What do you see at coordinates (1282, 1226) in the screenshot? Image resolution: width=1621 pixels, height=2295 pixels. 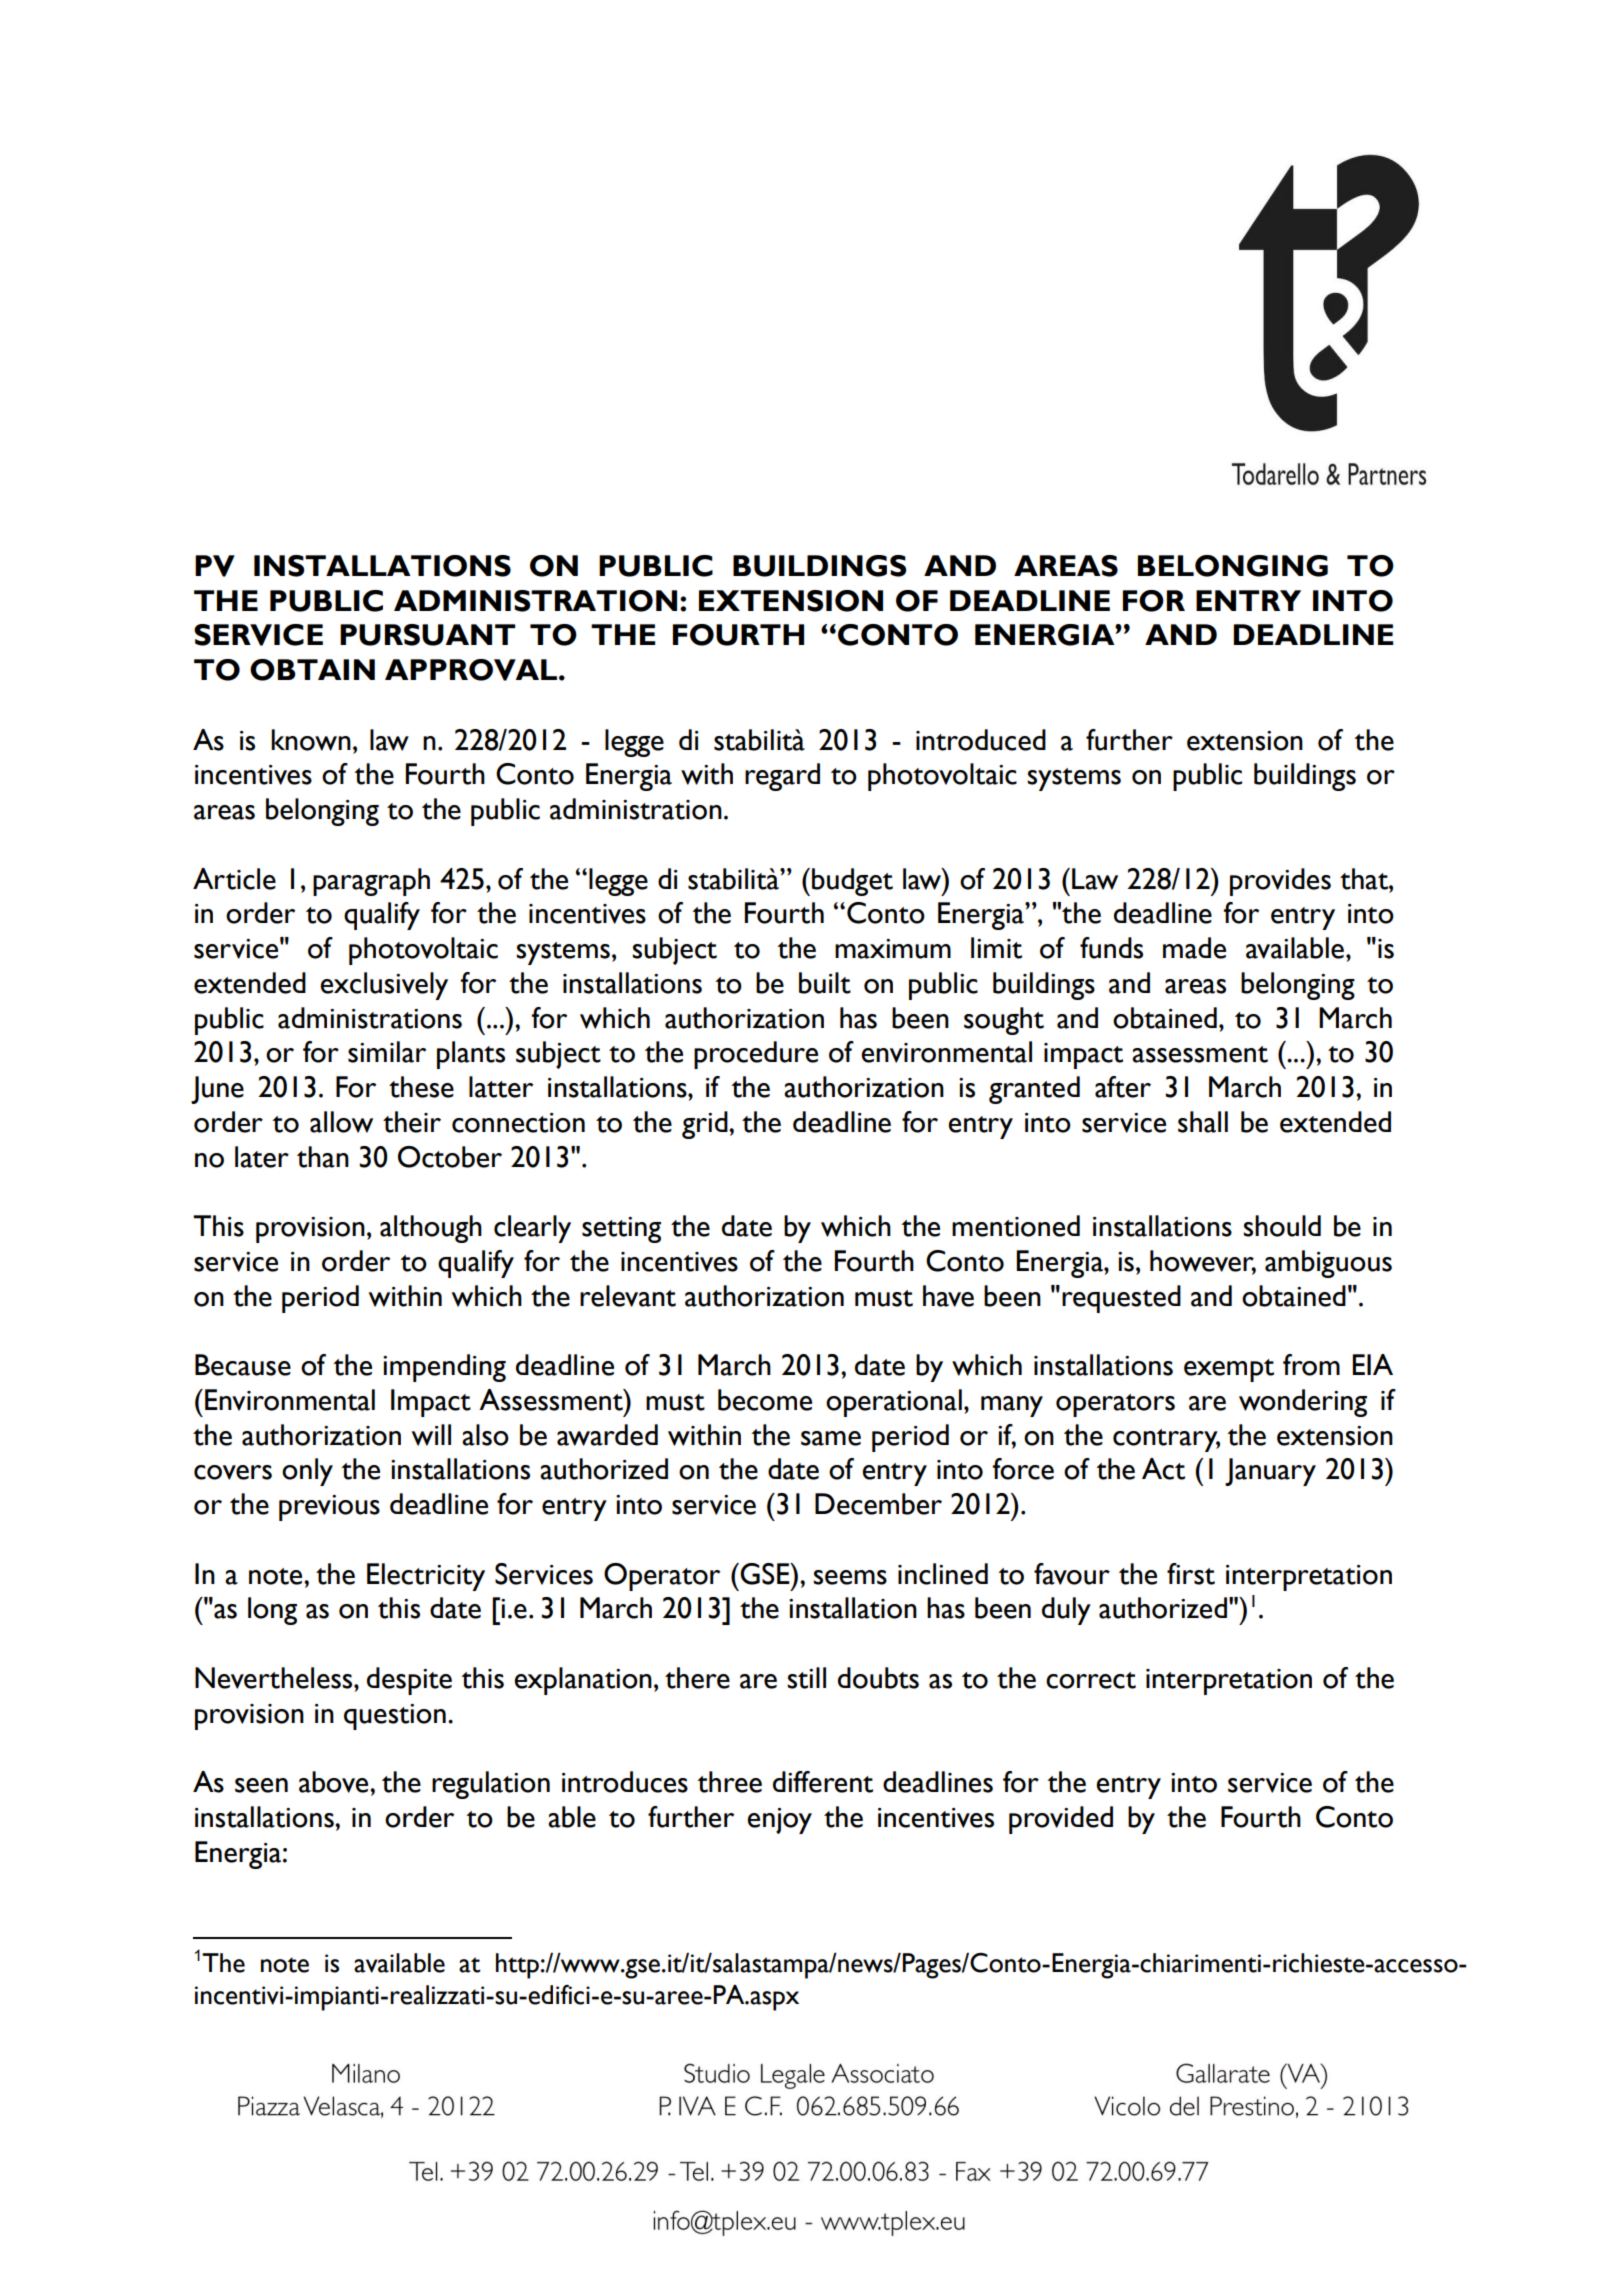 I see `should` at bounding box center [1282, 1226].
